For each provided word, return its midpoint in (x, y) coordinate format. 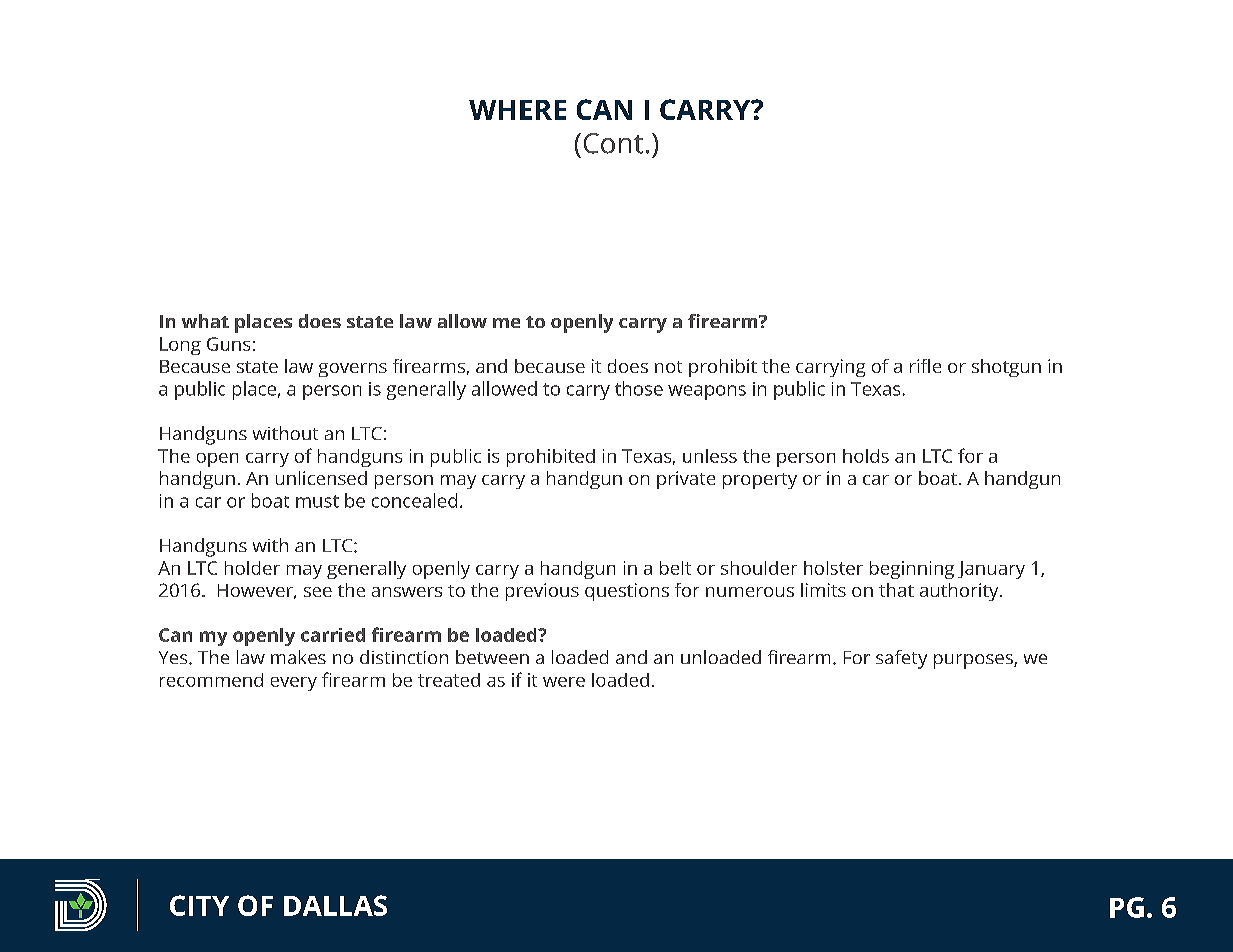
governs (353, 370)
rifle (925, 366)
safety (901, 659)
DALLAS (335, 905)
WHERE (517, 110)
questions (627, 592)
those (639, 388)
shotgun (1006, 368)
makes (298, 657)
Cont (613, 143)
